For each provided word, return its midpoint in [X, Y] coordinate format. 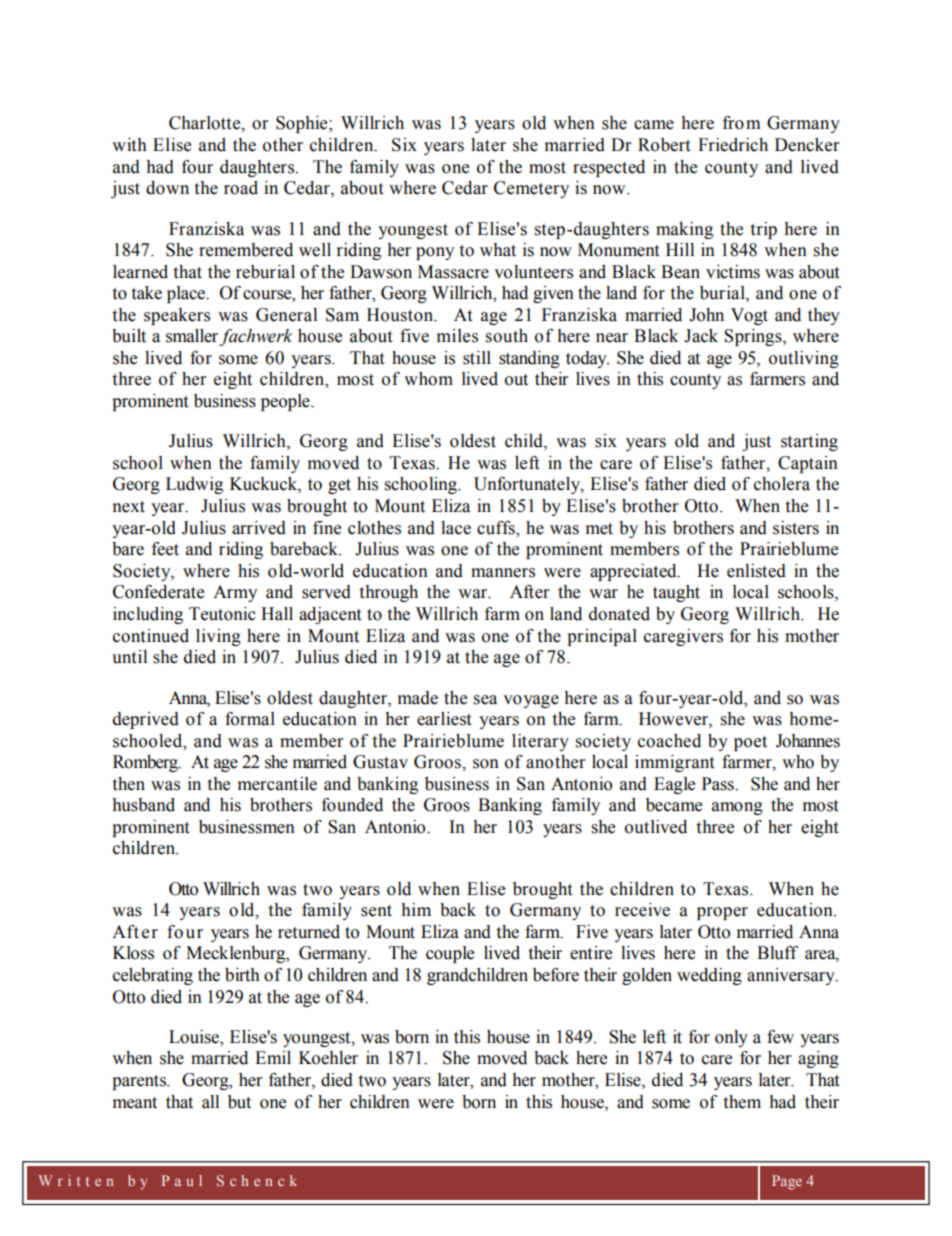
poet [750, 743]
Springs [754, 337]
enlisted [756, 571]
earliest [444, 719]
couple [450, 954]
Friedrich [733, 145]
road [241, 188]
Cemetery [531, 189]
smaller [193, 337]
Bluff [777, 953]
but [239, 1102]
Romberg [146, 763]
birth [242, 975]
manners [503, 573]
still [477, 358]
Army [235, 593]
